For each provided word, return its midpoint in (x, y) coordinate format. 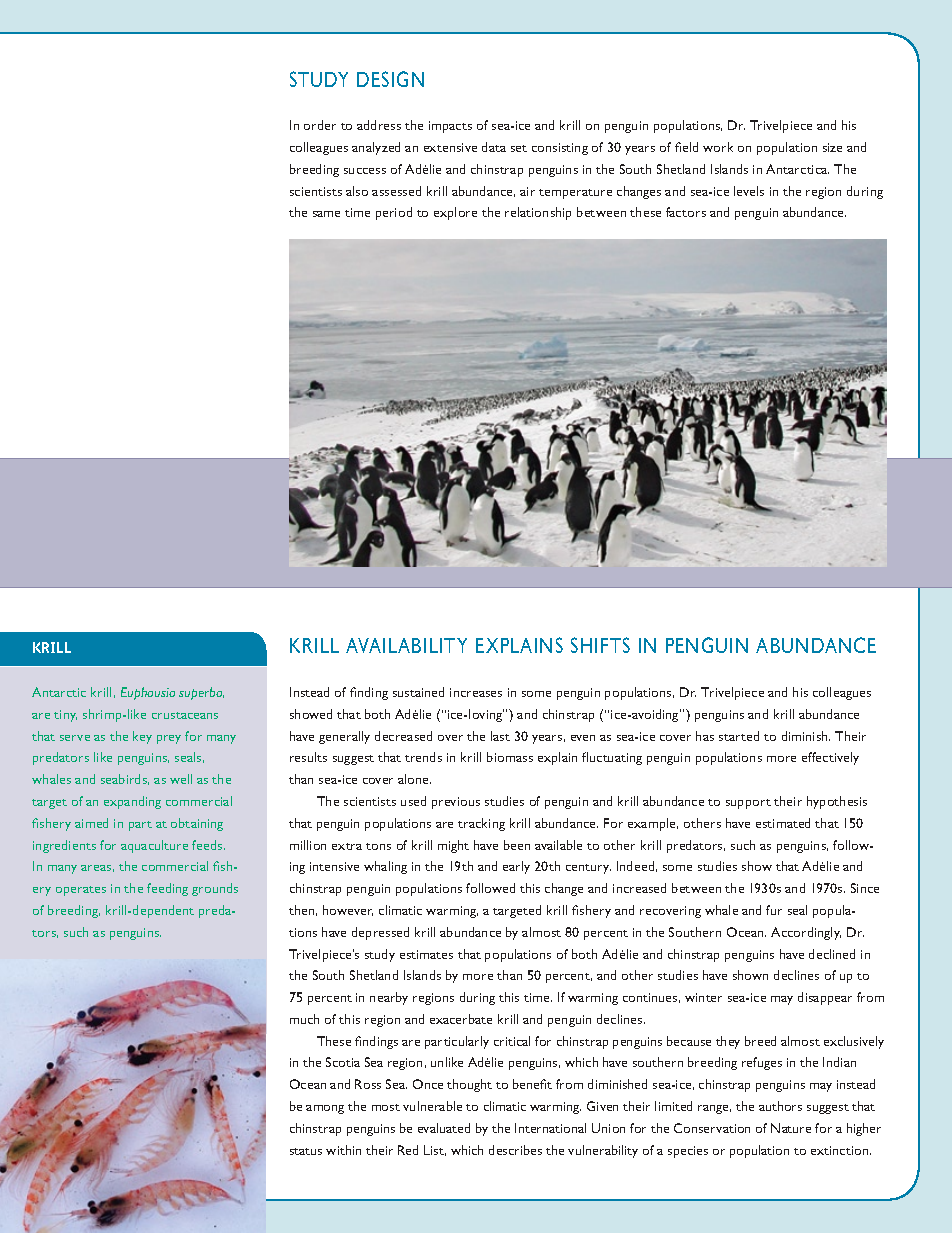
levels (749, 191)
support (748, 804)
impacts (450, 127)
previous (456, 803)
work (718, 147)
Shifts (600, 645)
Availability (406, 645)
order (320, 125)
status (306, 1151)
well (181, 779)
